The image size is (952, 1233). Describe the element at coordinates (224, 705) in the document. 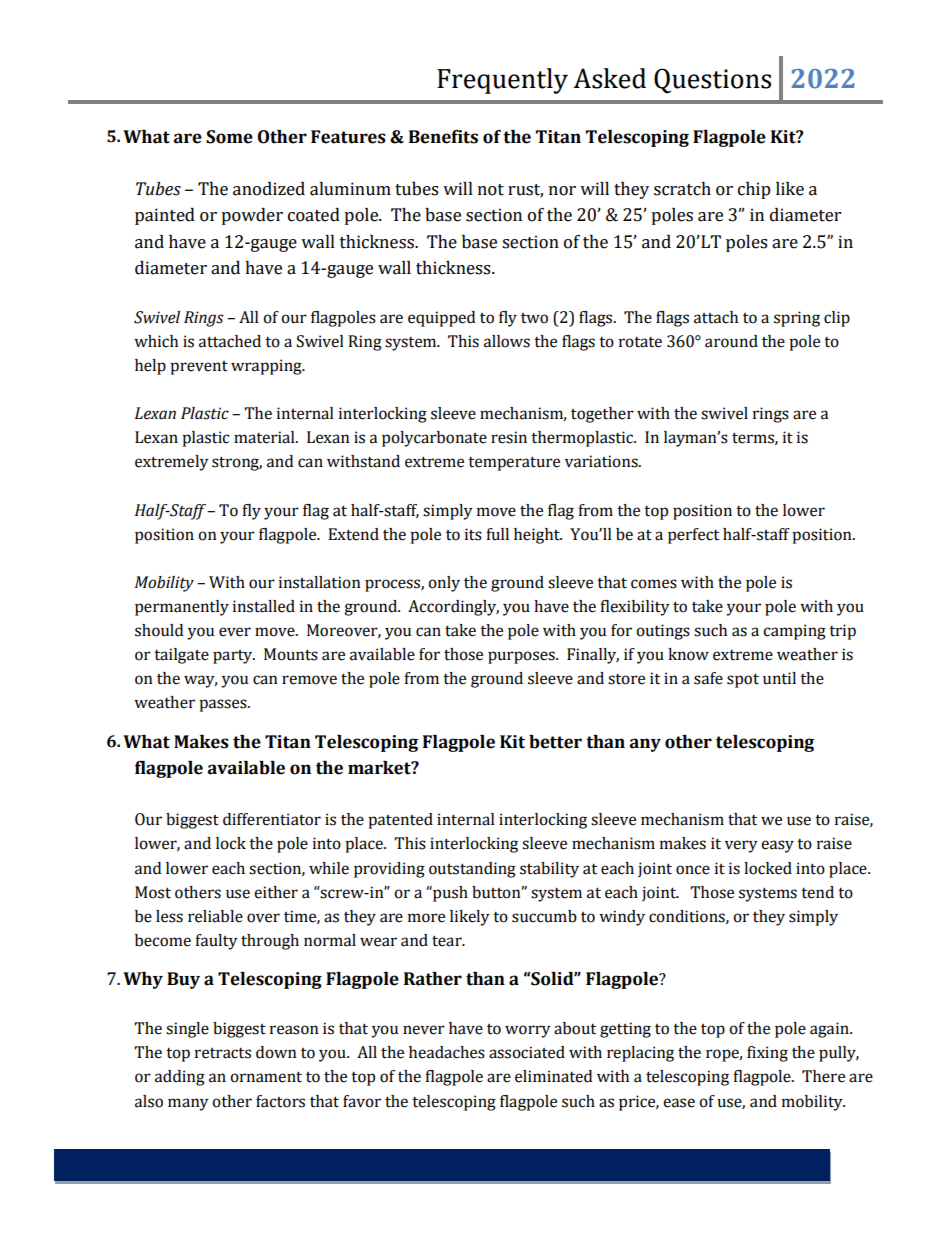

I see `passes` at that location.
